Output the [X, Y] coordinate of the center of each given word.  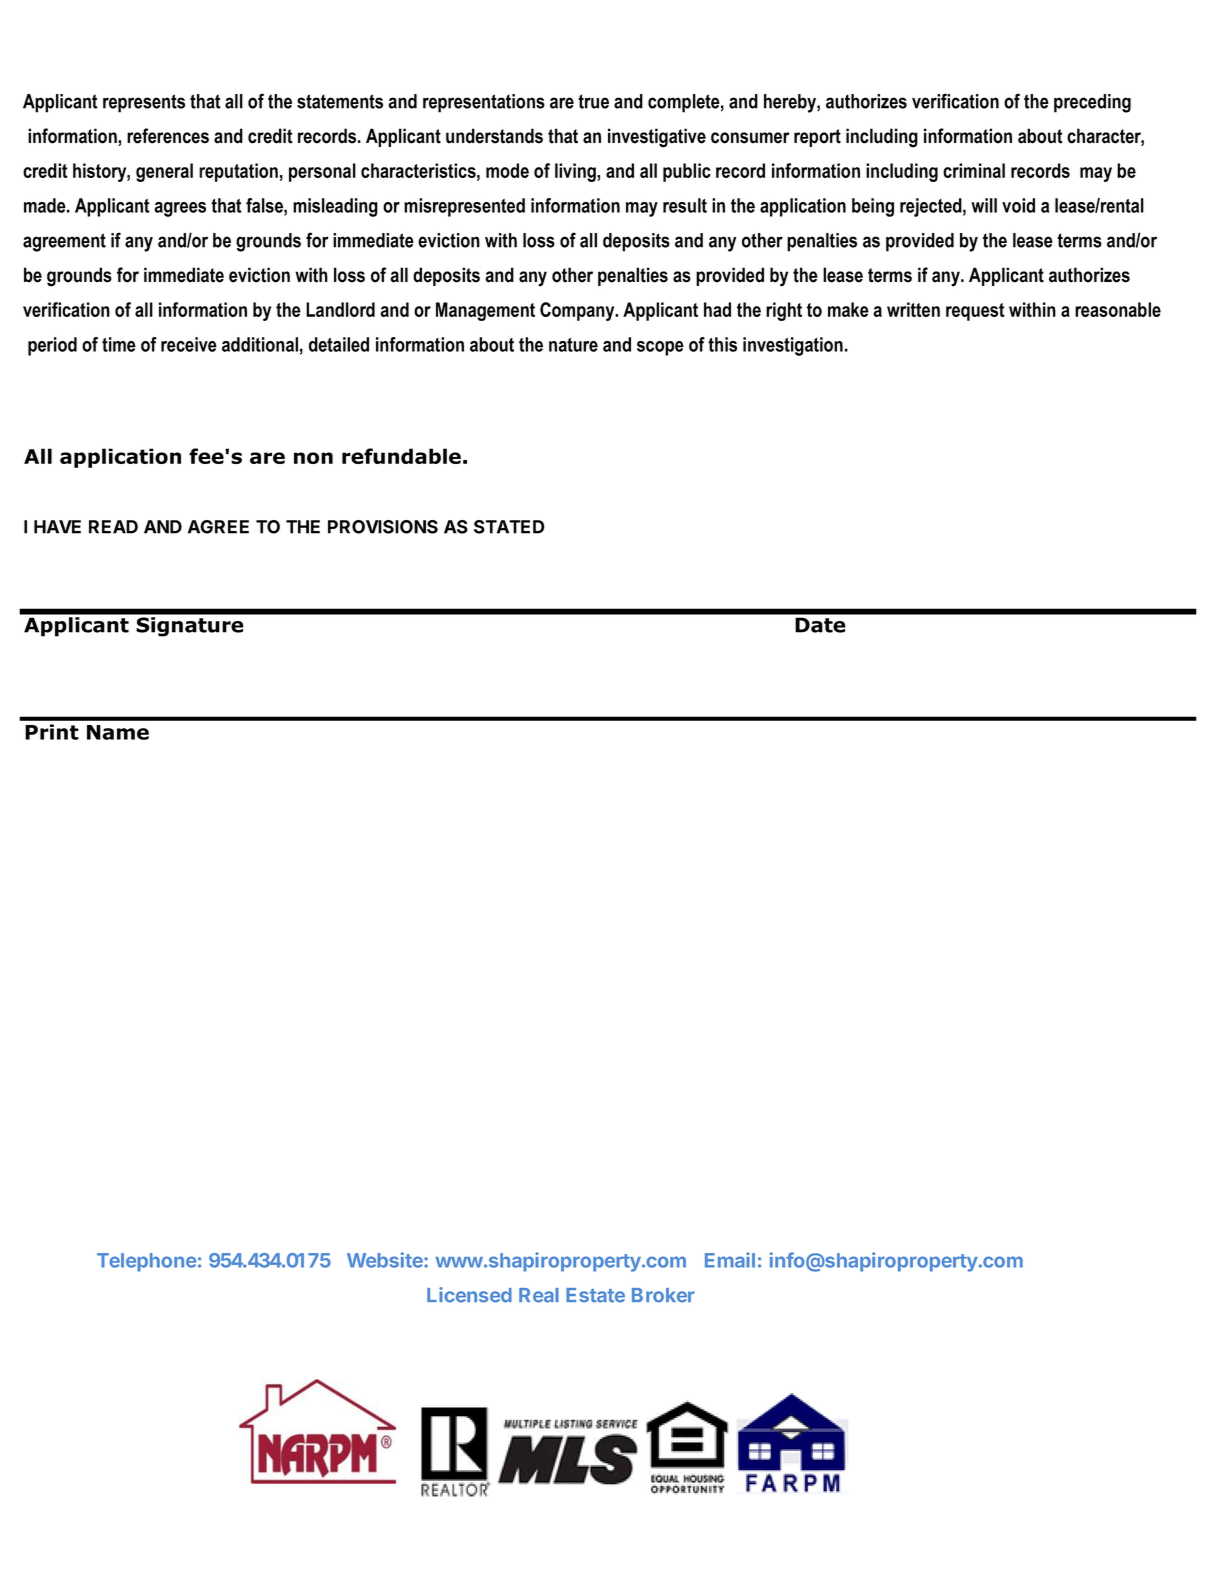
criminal [974, 170]
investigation [793, 346]
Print [52, 732]
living [576, 172]
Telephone [146, 1262]
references [168, 136]
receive [189, 344]
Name [118, 732]
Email [730, 1260]
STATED [509, 527]
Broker [663, 1295]
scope [660, 348]
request [975, 312]
